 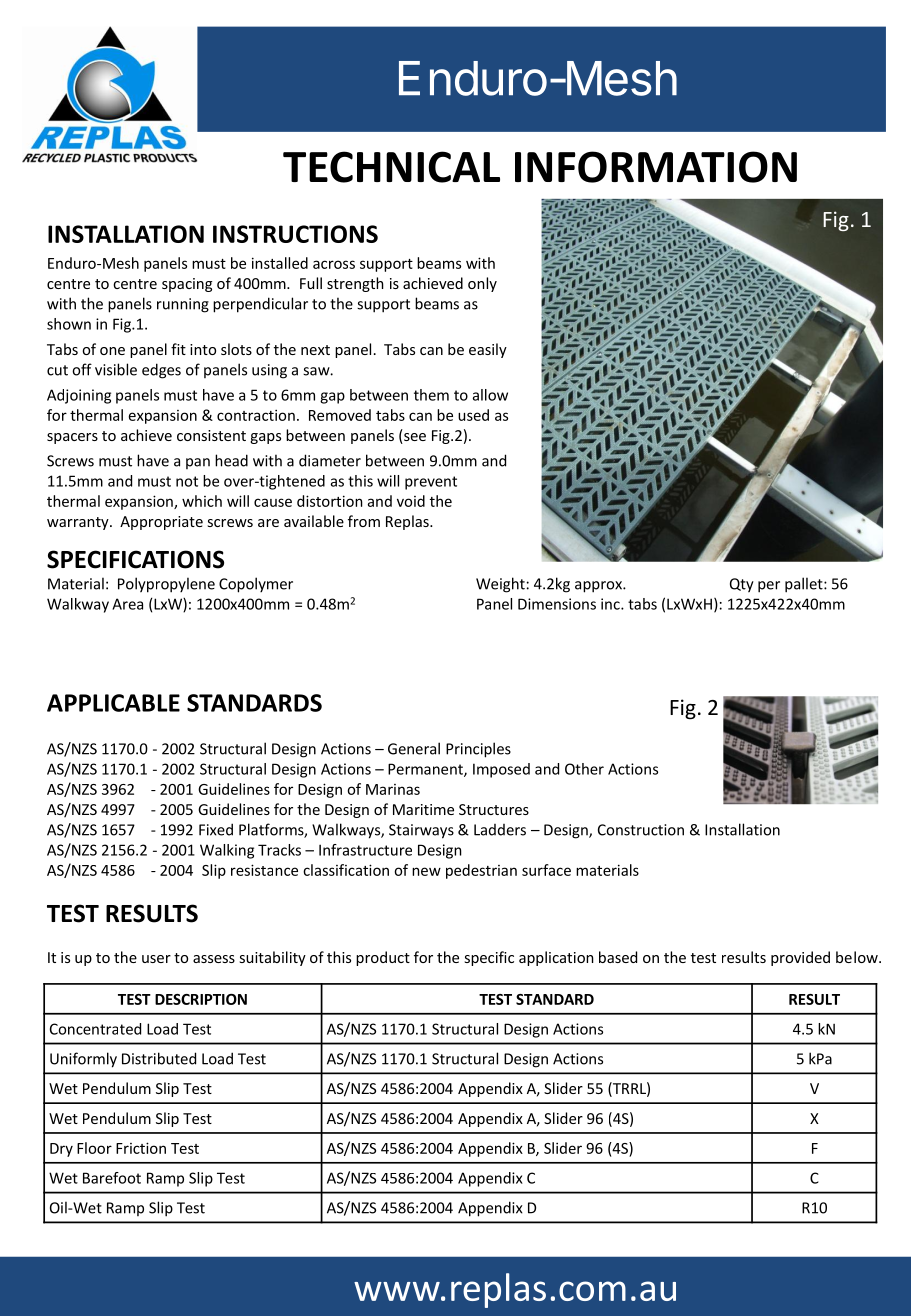 I want to click on spacing, so click(x=187, y=285).
